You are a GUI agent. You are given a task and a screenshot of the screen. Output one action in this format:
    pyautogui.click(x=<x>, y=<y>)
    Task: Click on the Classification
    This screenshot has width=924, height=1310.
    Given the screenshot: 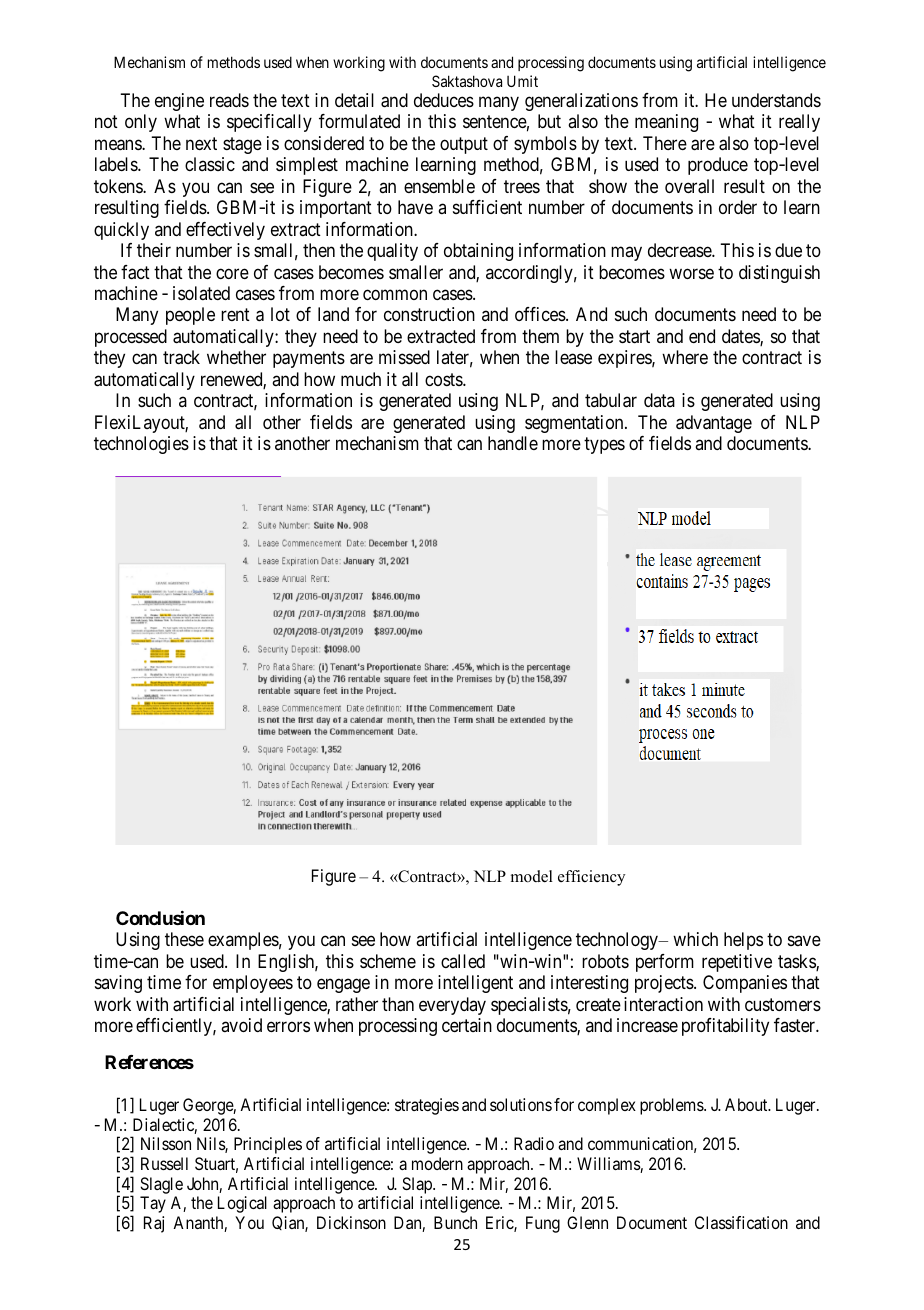 What is the action you would take?
    pyautogui.click(x=741, y=1222)
